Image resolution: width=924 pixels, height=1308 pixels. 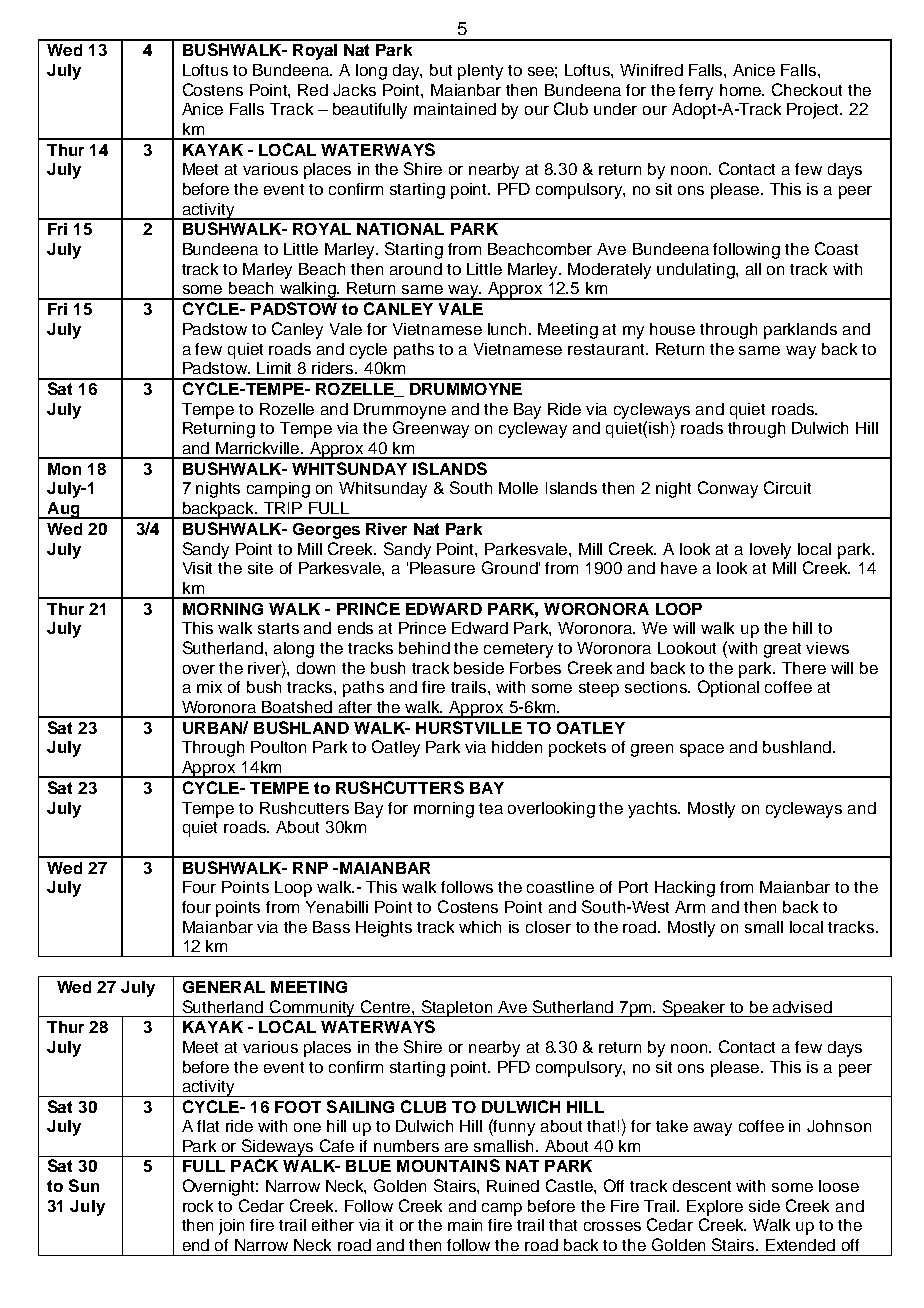 What do you see at coordinates (518, 488) in the screenshot?
I see `Molle` at bounding box center [518, 488].
